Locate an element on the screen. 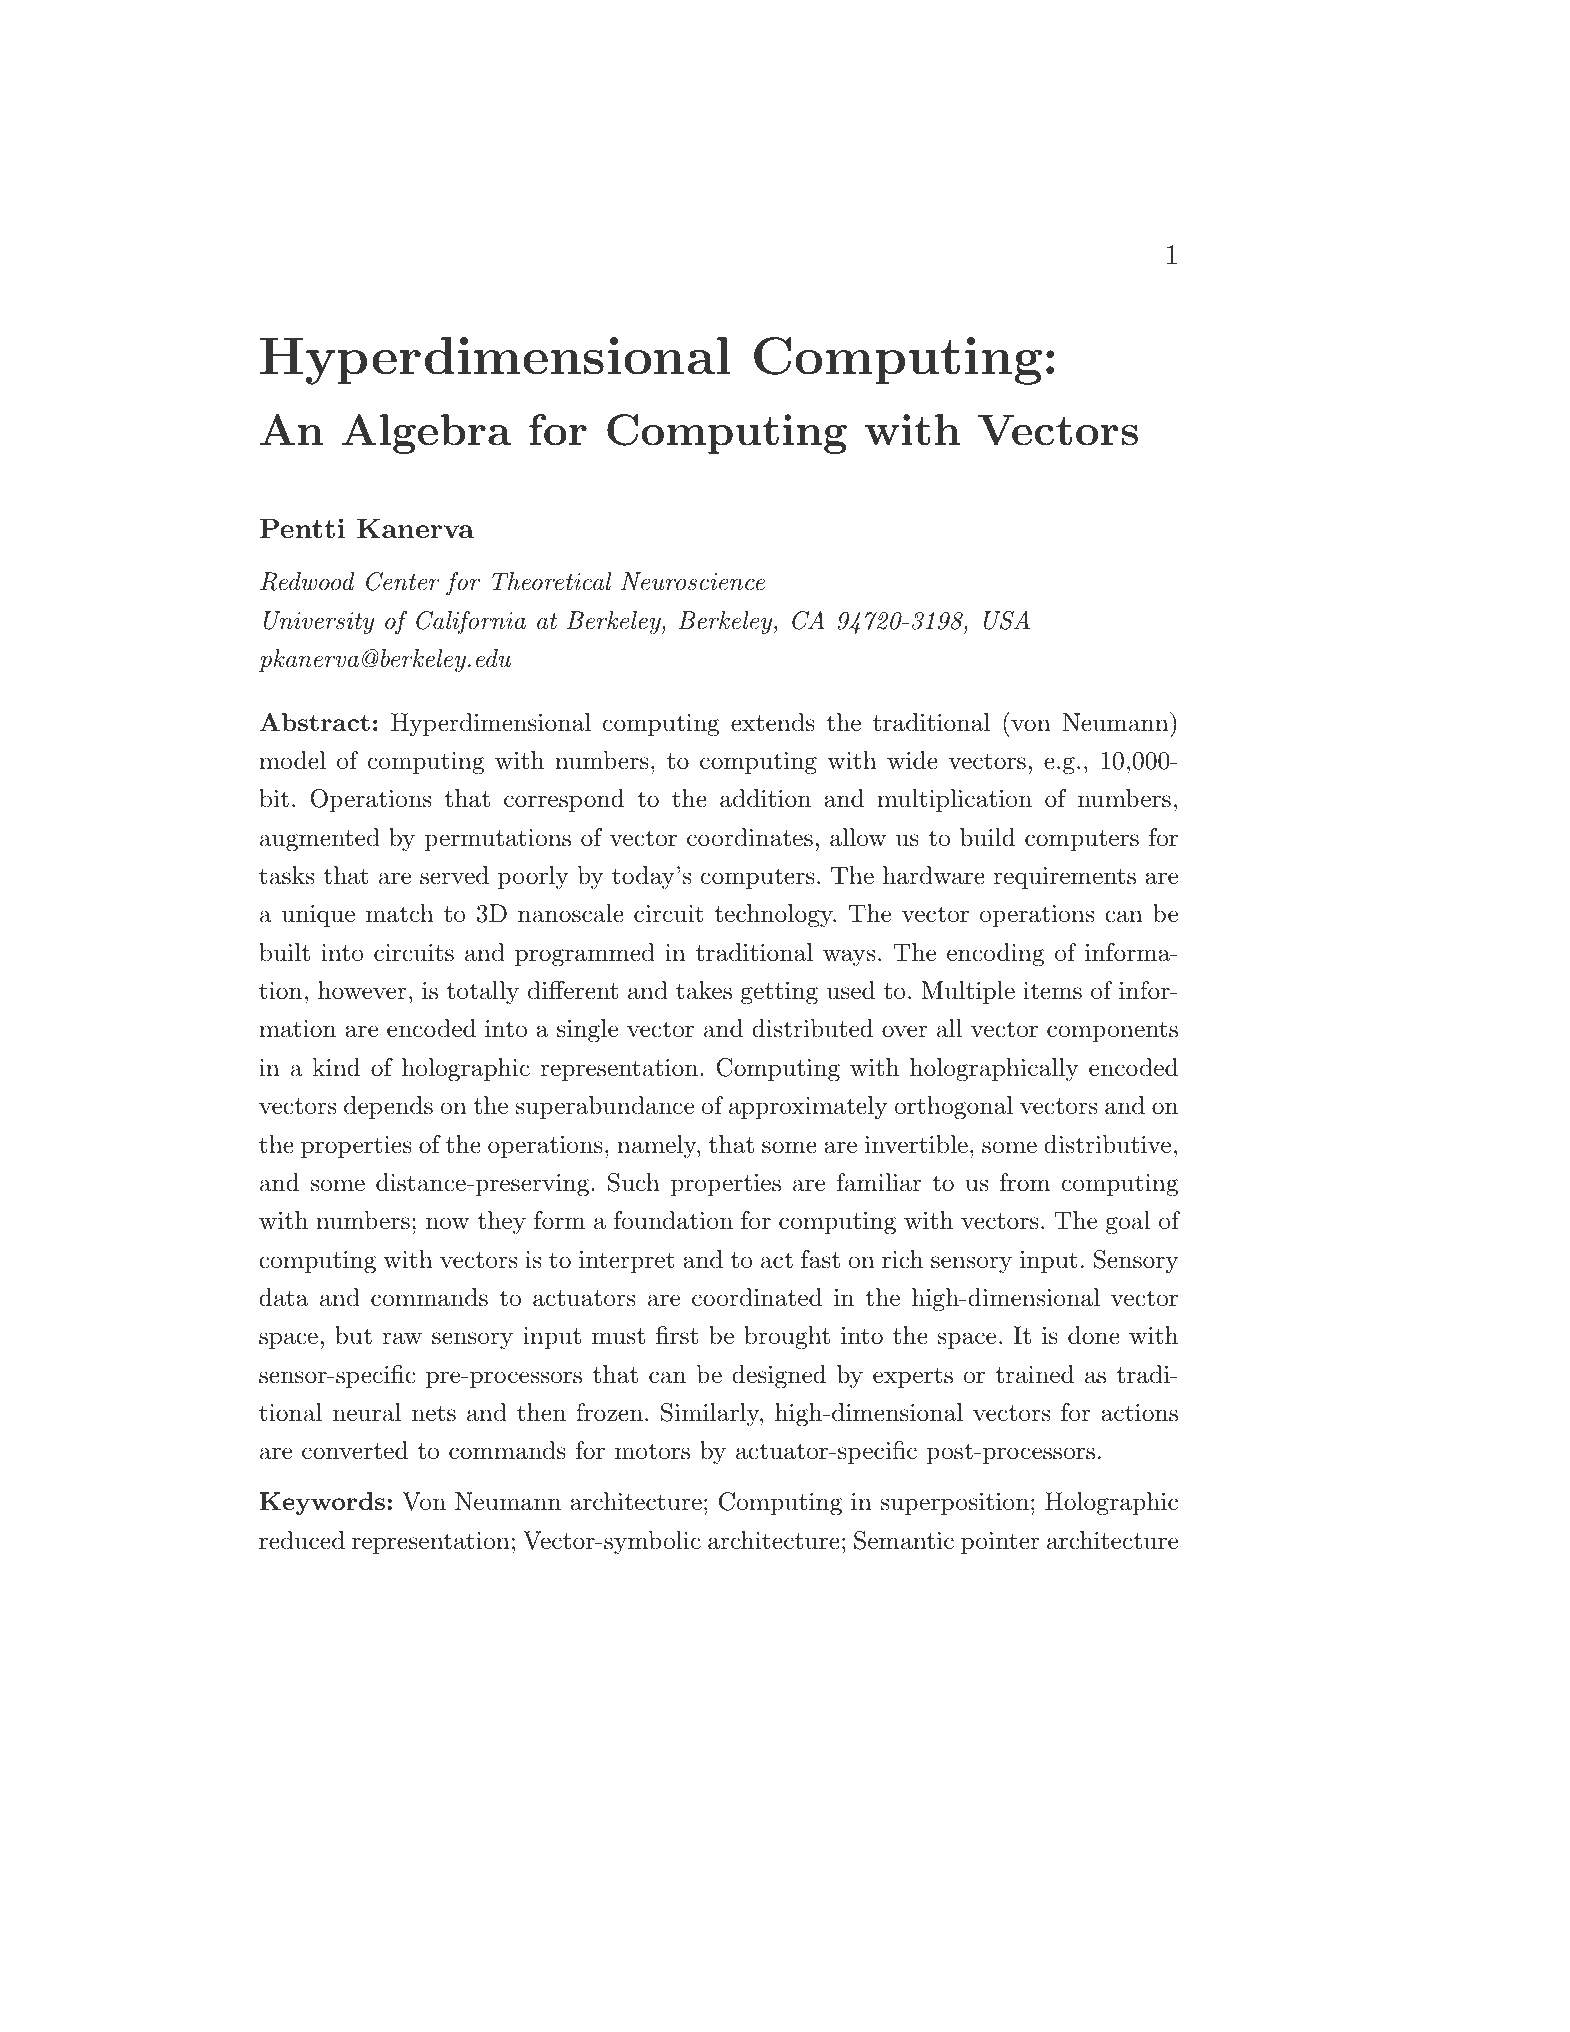 This screenshot has height=2032, width=1570. Neuroscience is located at coordinates (693, 581).
